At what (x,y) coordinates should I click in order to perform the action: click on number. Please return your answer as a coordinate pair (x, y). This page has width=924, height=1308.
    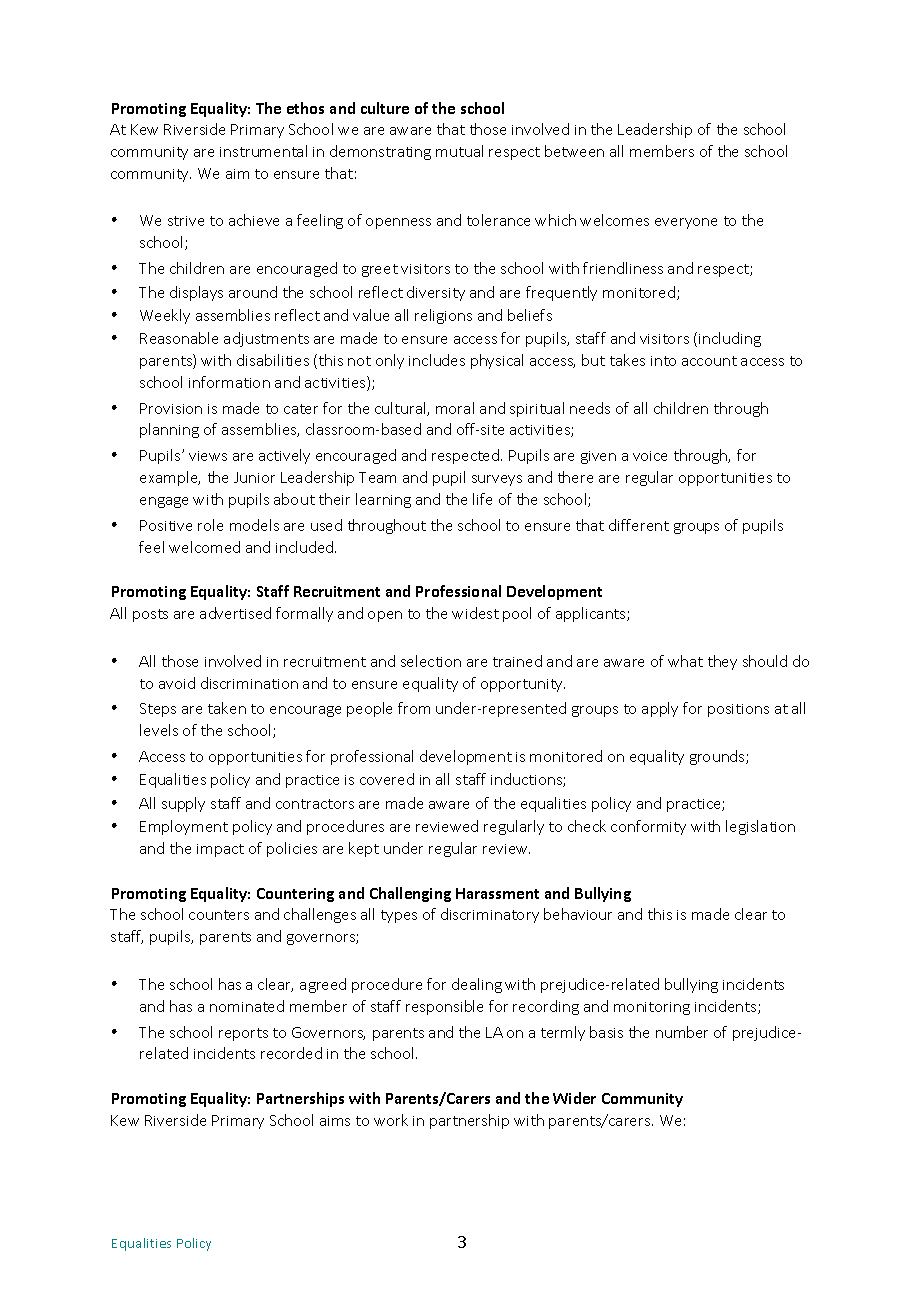
    Looking at the image, I should click on (682, 1032).
